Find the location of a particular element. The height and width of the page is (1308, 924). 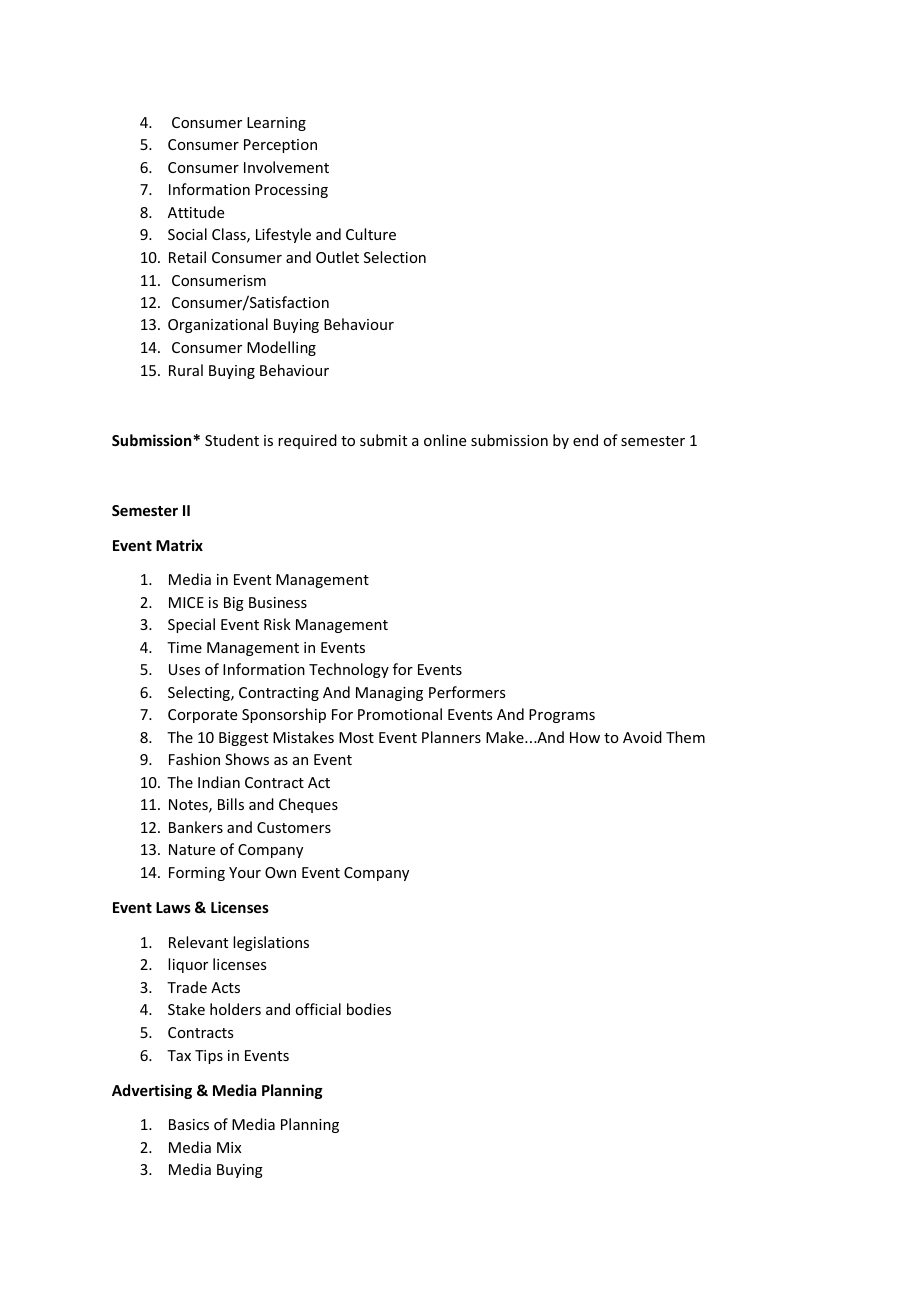

Avoid is located at coordinates (642, 737).
